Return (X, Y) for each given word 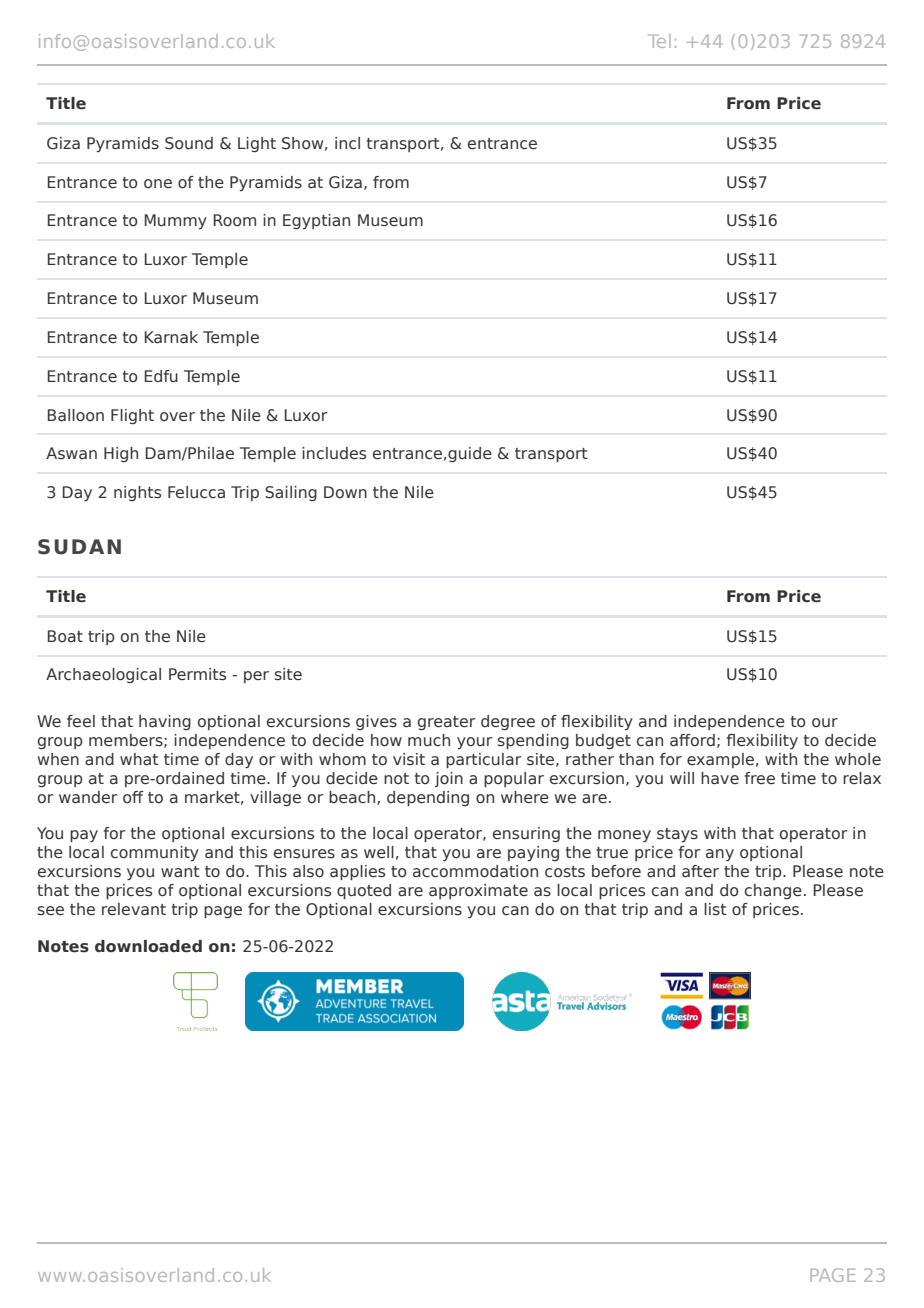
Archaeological (103, 675)
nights (137, 493)
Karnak (171, 337)
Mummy (176, 221)
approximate (478, 891)
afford (692, 740)
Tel (659, 41)
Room (235, 220)
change (773, 891)
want (180, 872)
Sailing (291, 493)
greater (447, 723)
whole (858, 759)
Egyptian (316, 221)
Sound (189, 143)
